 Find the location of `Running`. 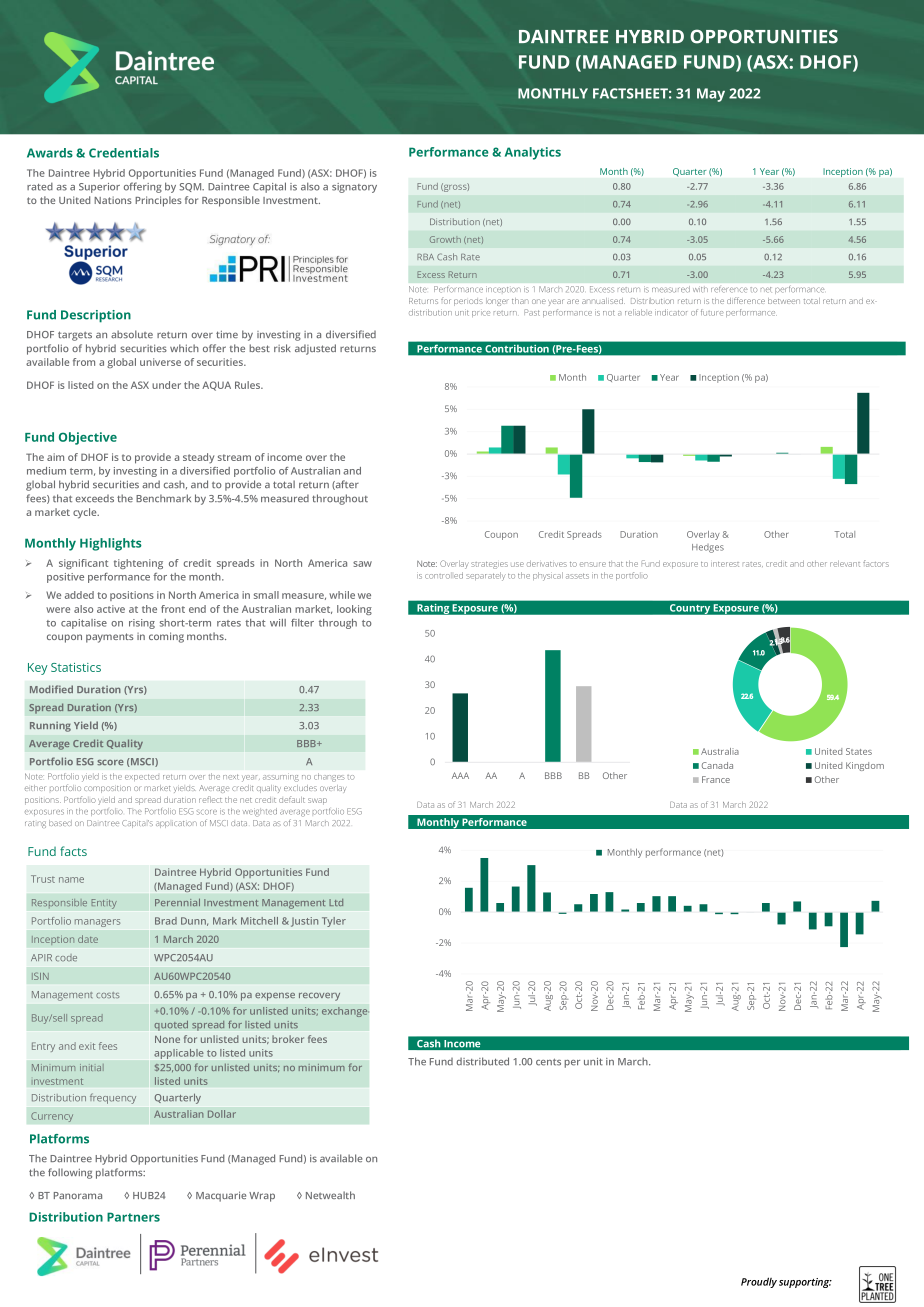

Running is located at coordinates (50, 727).
